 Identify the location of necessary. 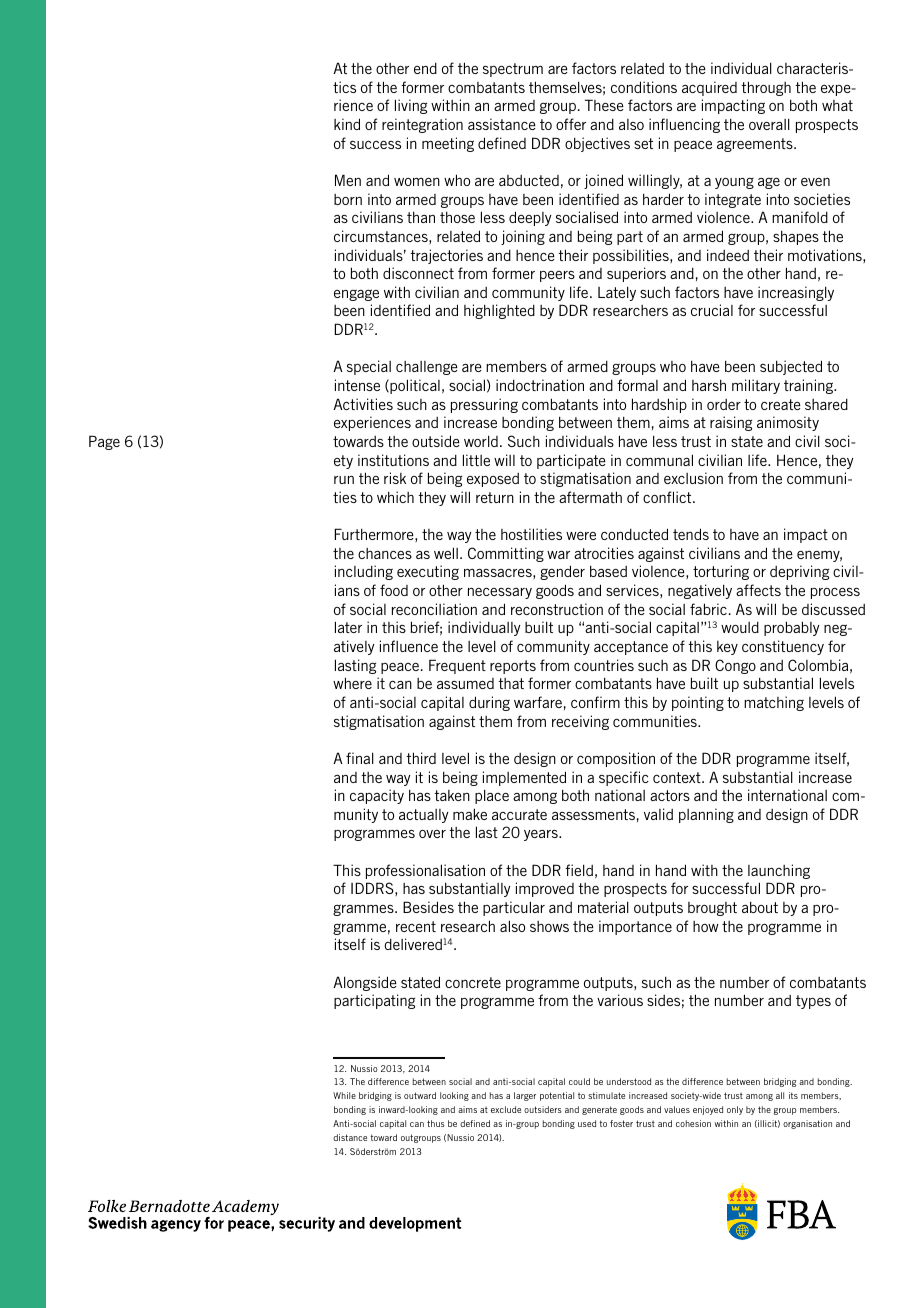
(500, 593).
